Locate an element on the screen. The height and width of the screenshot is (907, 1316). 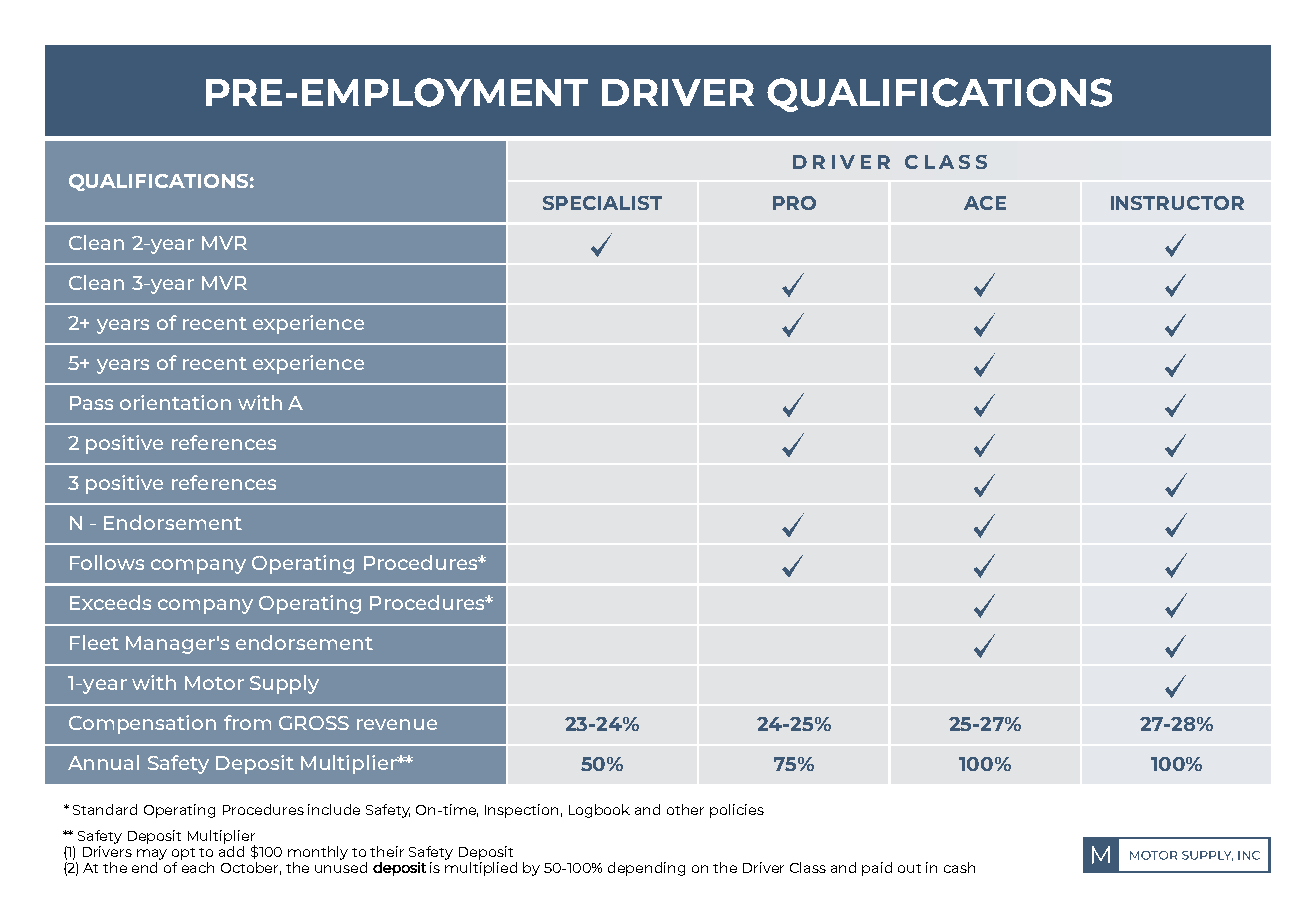
SPECIALIST is located at coordinates (602, 203).
